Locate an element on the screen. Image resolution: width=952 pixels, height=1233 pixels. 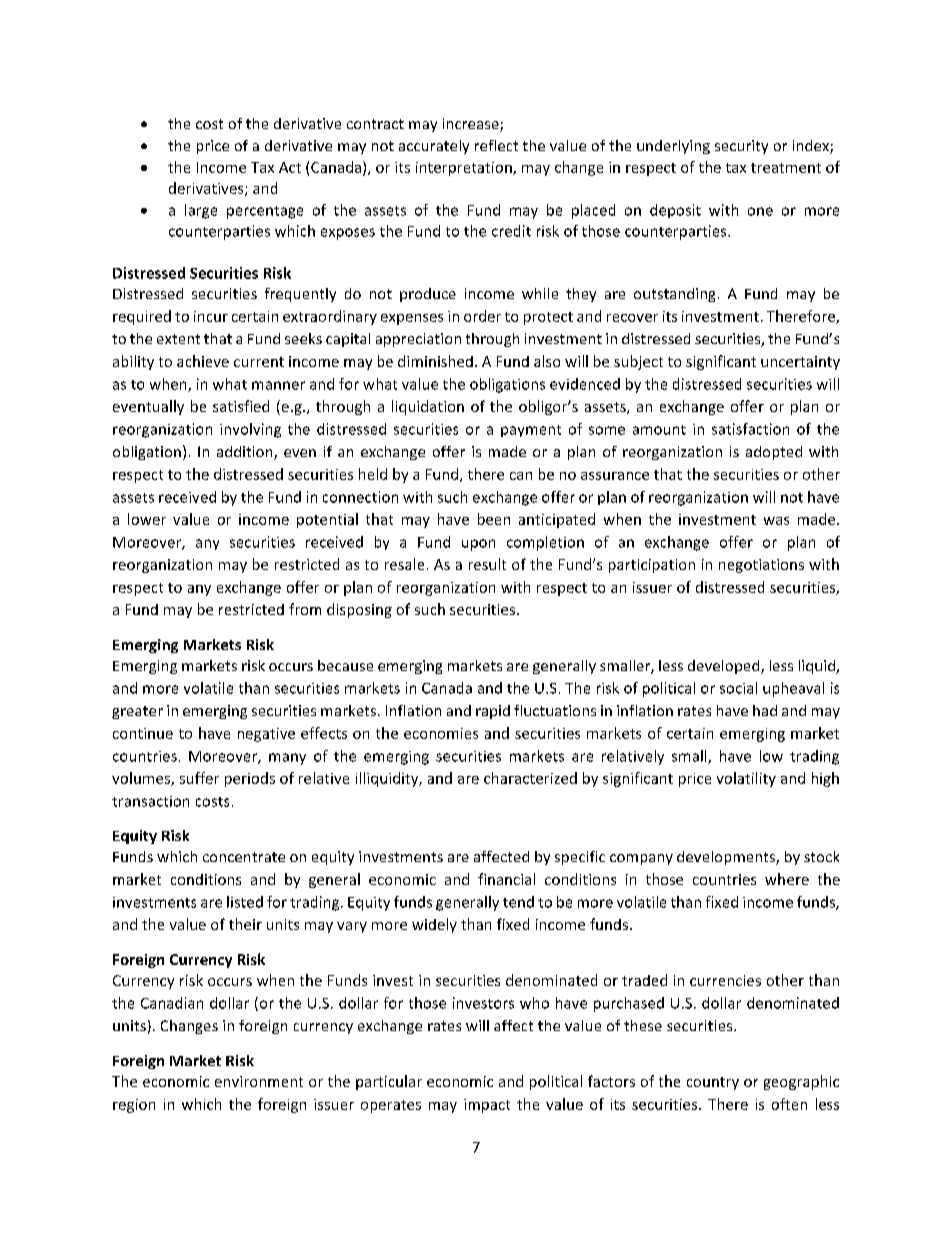
security is located at coordinates (741, 147).
